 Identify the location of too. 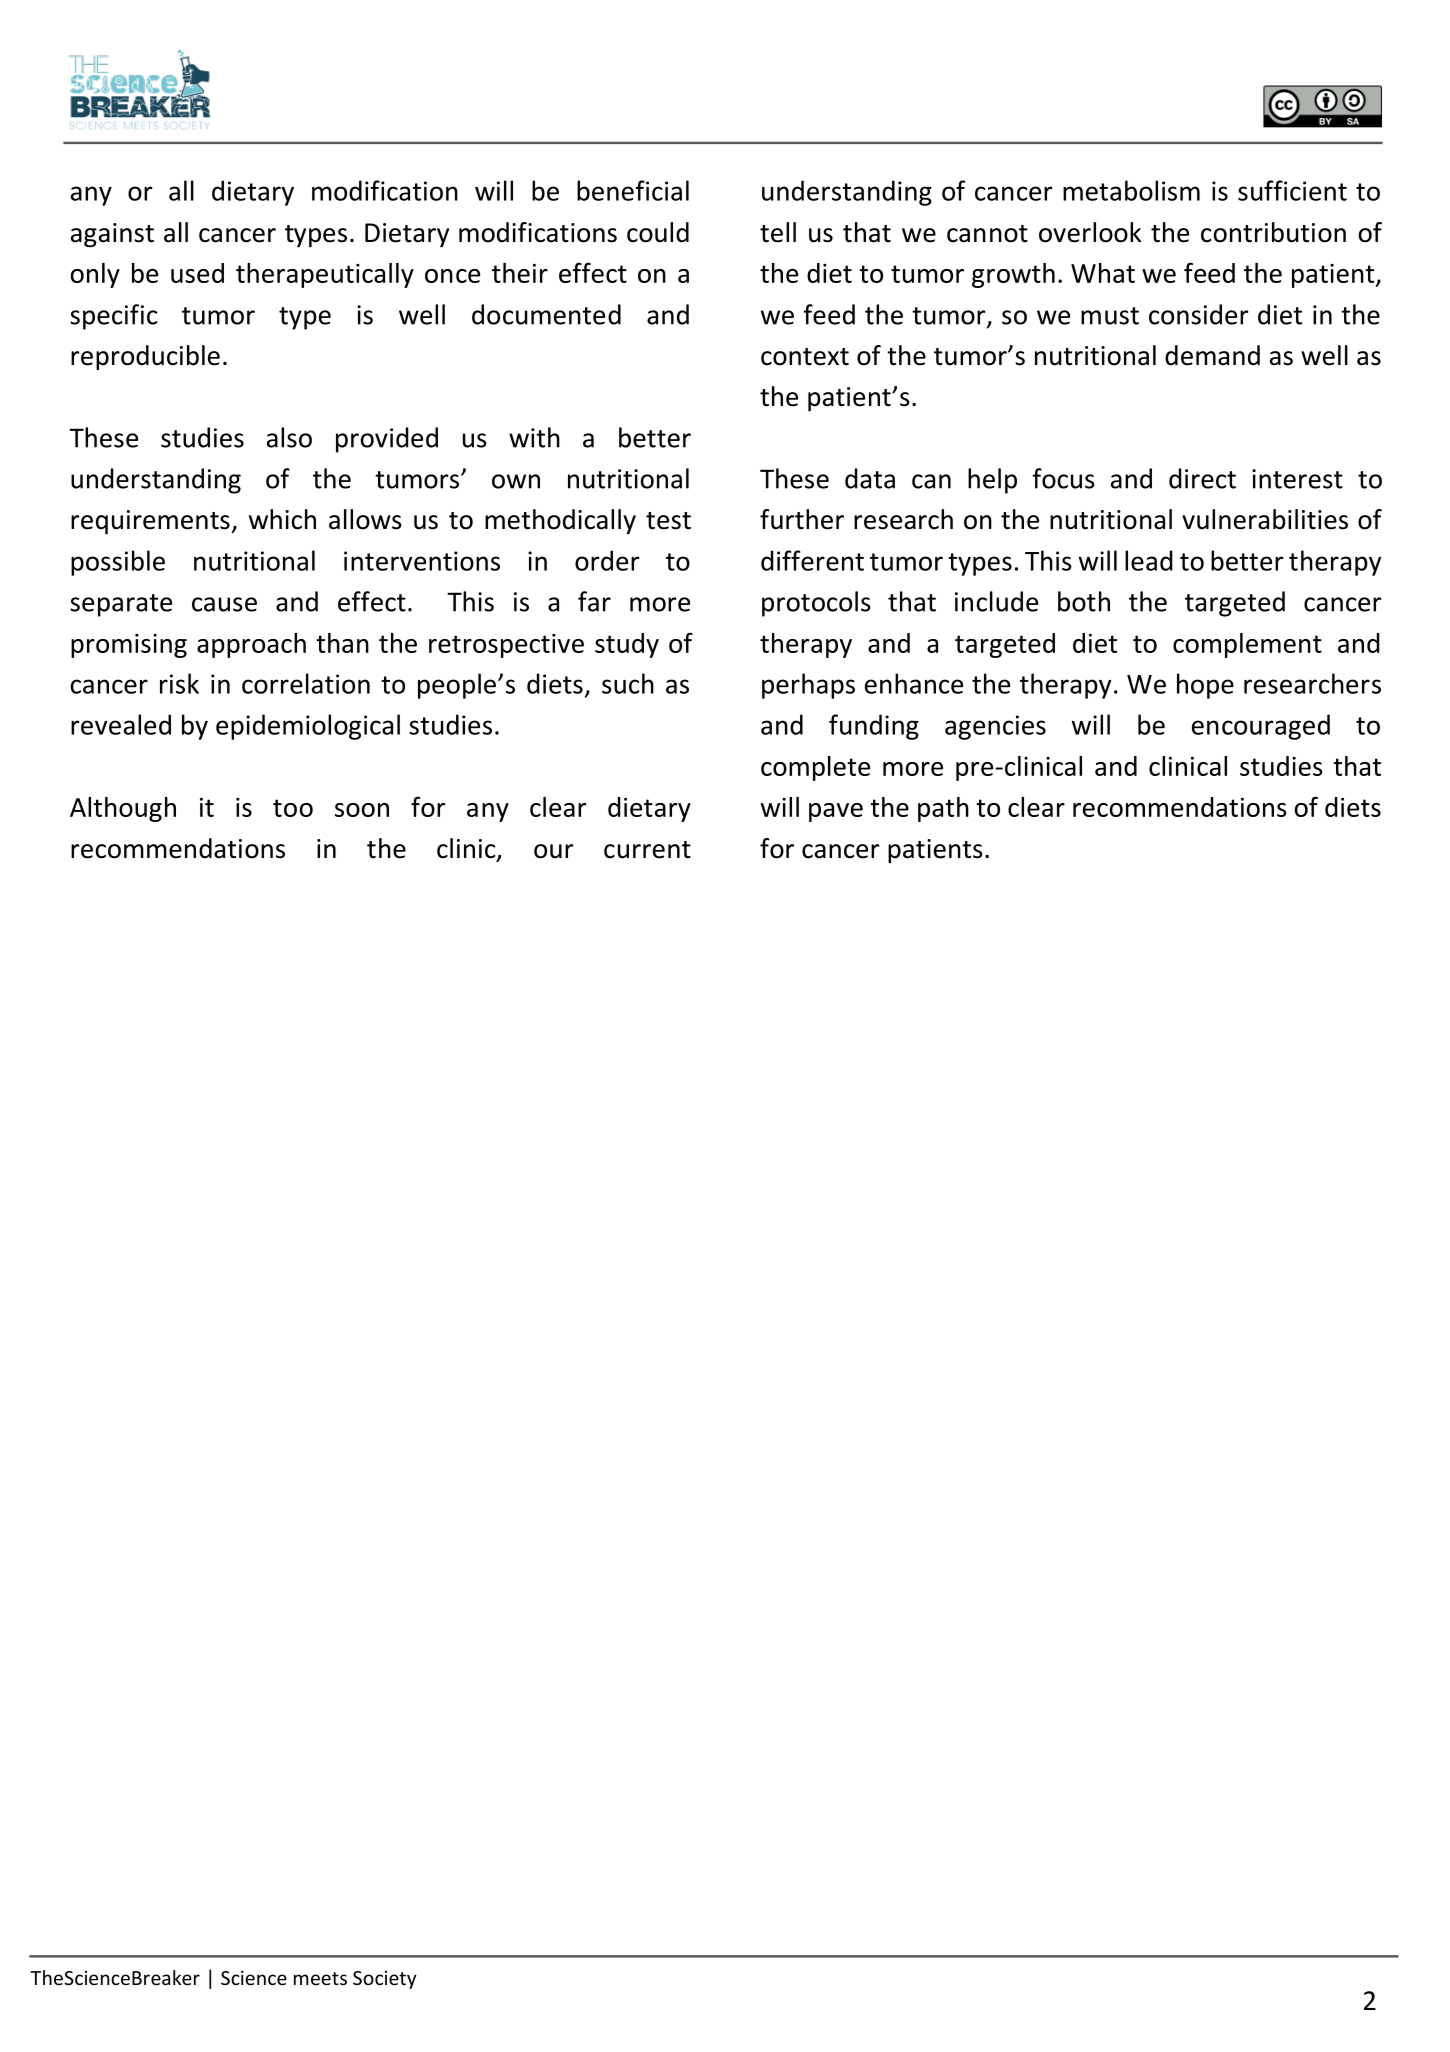
(293, 808).
